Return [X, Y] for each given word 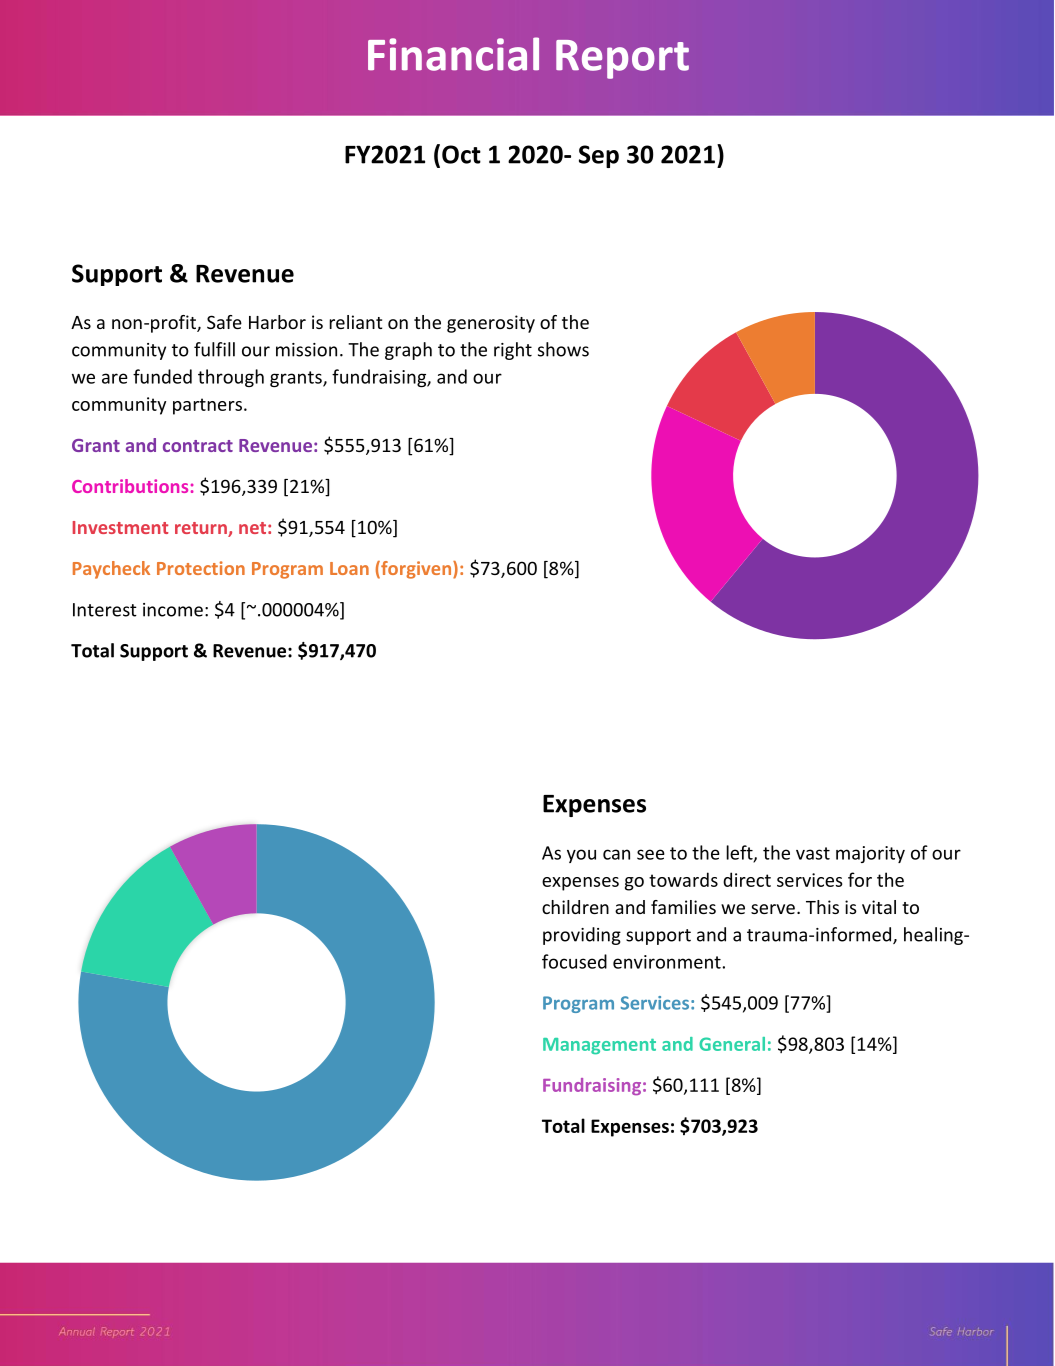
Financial [453, 54]
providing [582, 936]
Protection [201, 568]
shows [563, 349]
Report [622, 59]
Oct [461, 154]
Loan [349, 568]
